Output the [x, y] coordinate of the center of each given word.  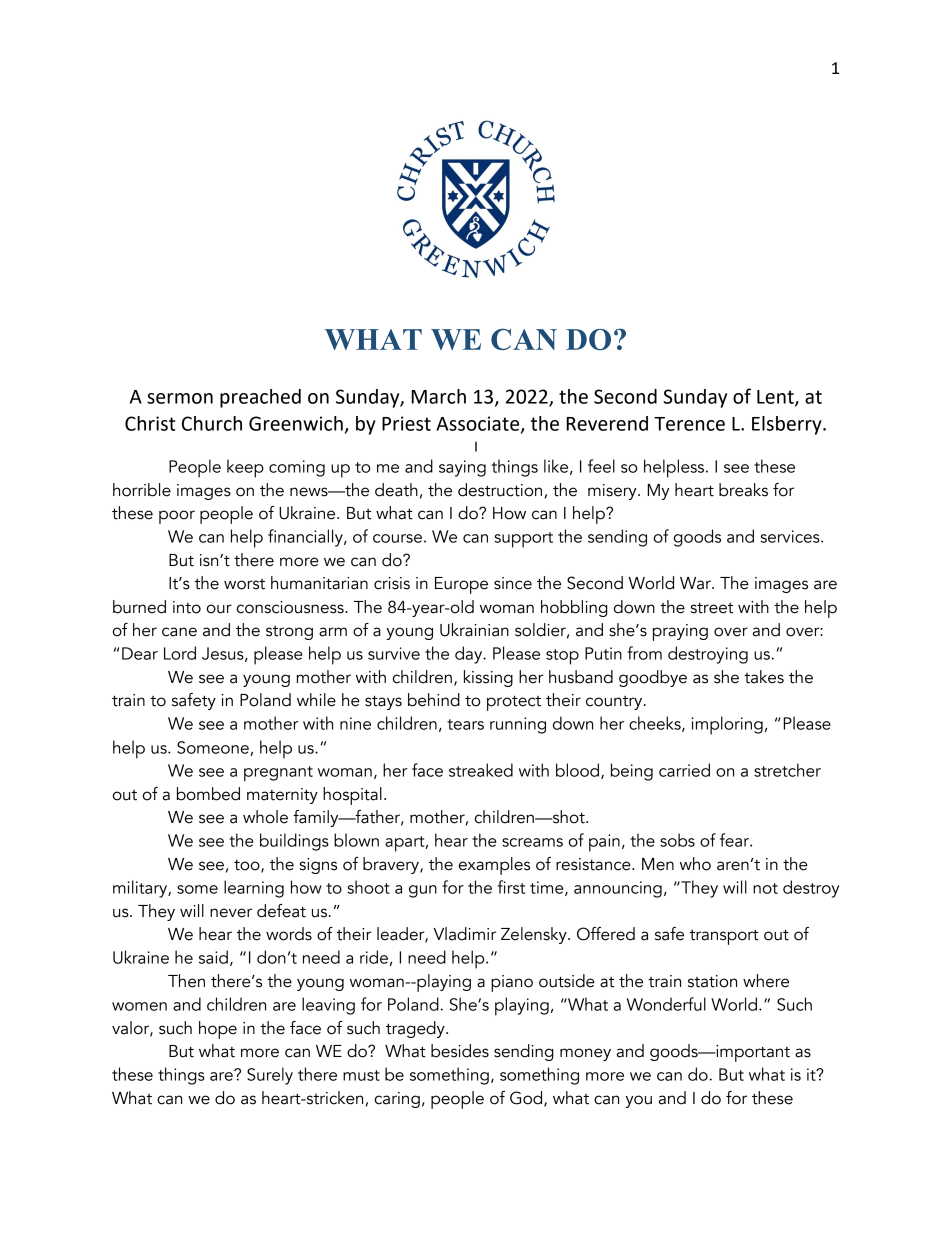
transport [724, 937]
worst [244, 584]
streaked [481, 770]
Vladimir [464, 934]
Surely [270, 1076]
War [696, 583]
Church [212, 423]
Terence [689, 424]
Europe [461, 585]
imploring [727, 725]
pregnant [278, 774]
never [231, 913]
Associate [479, 424]
